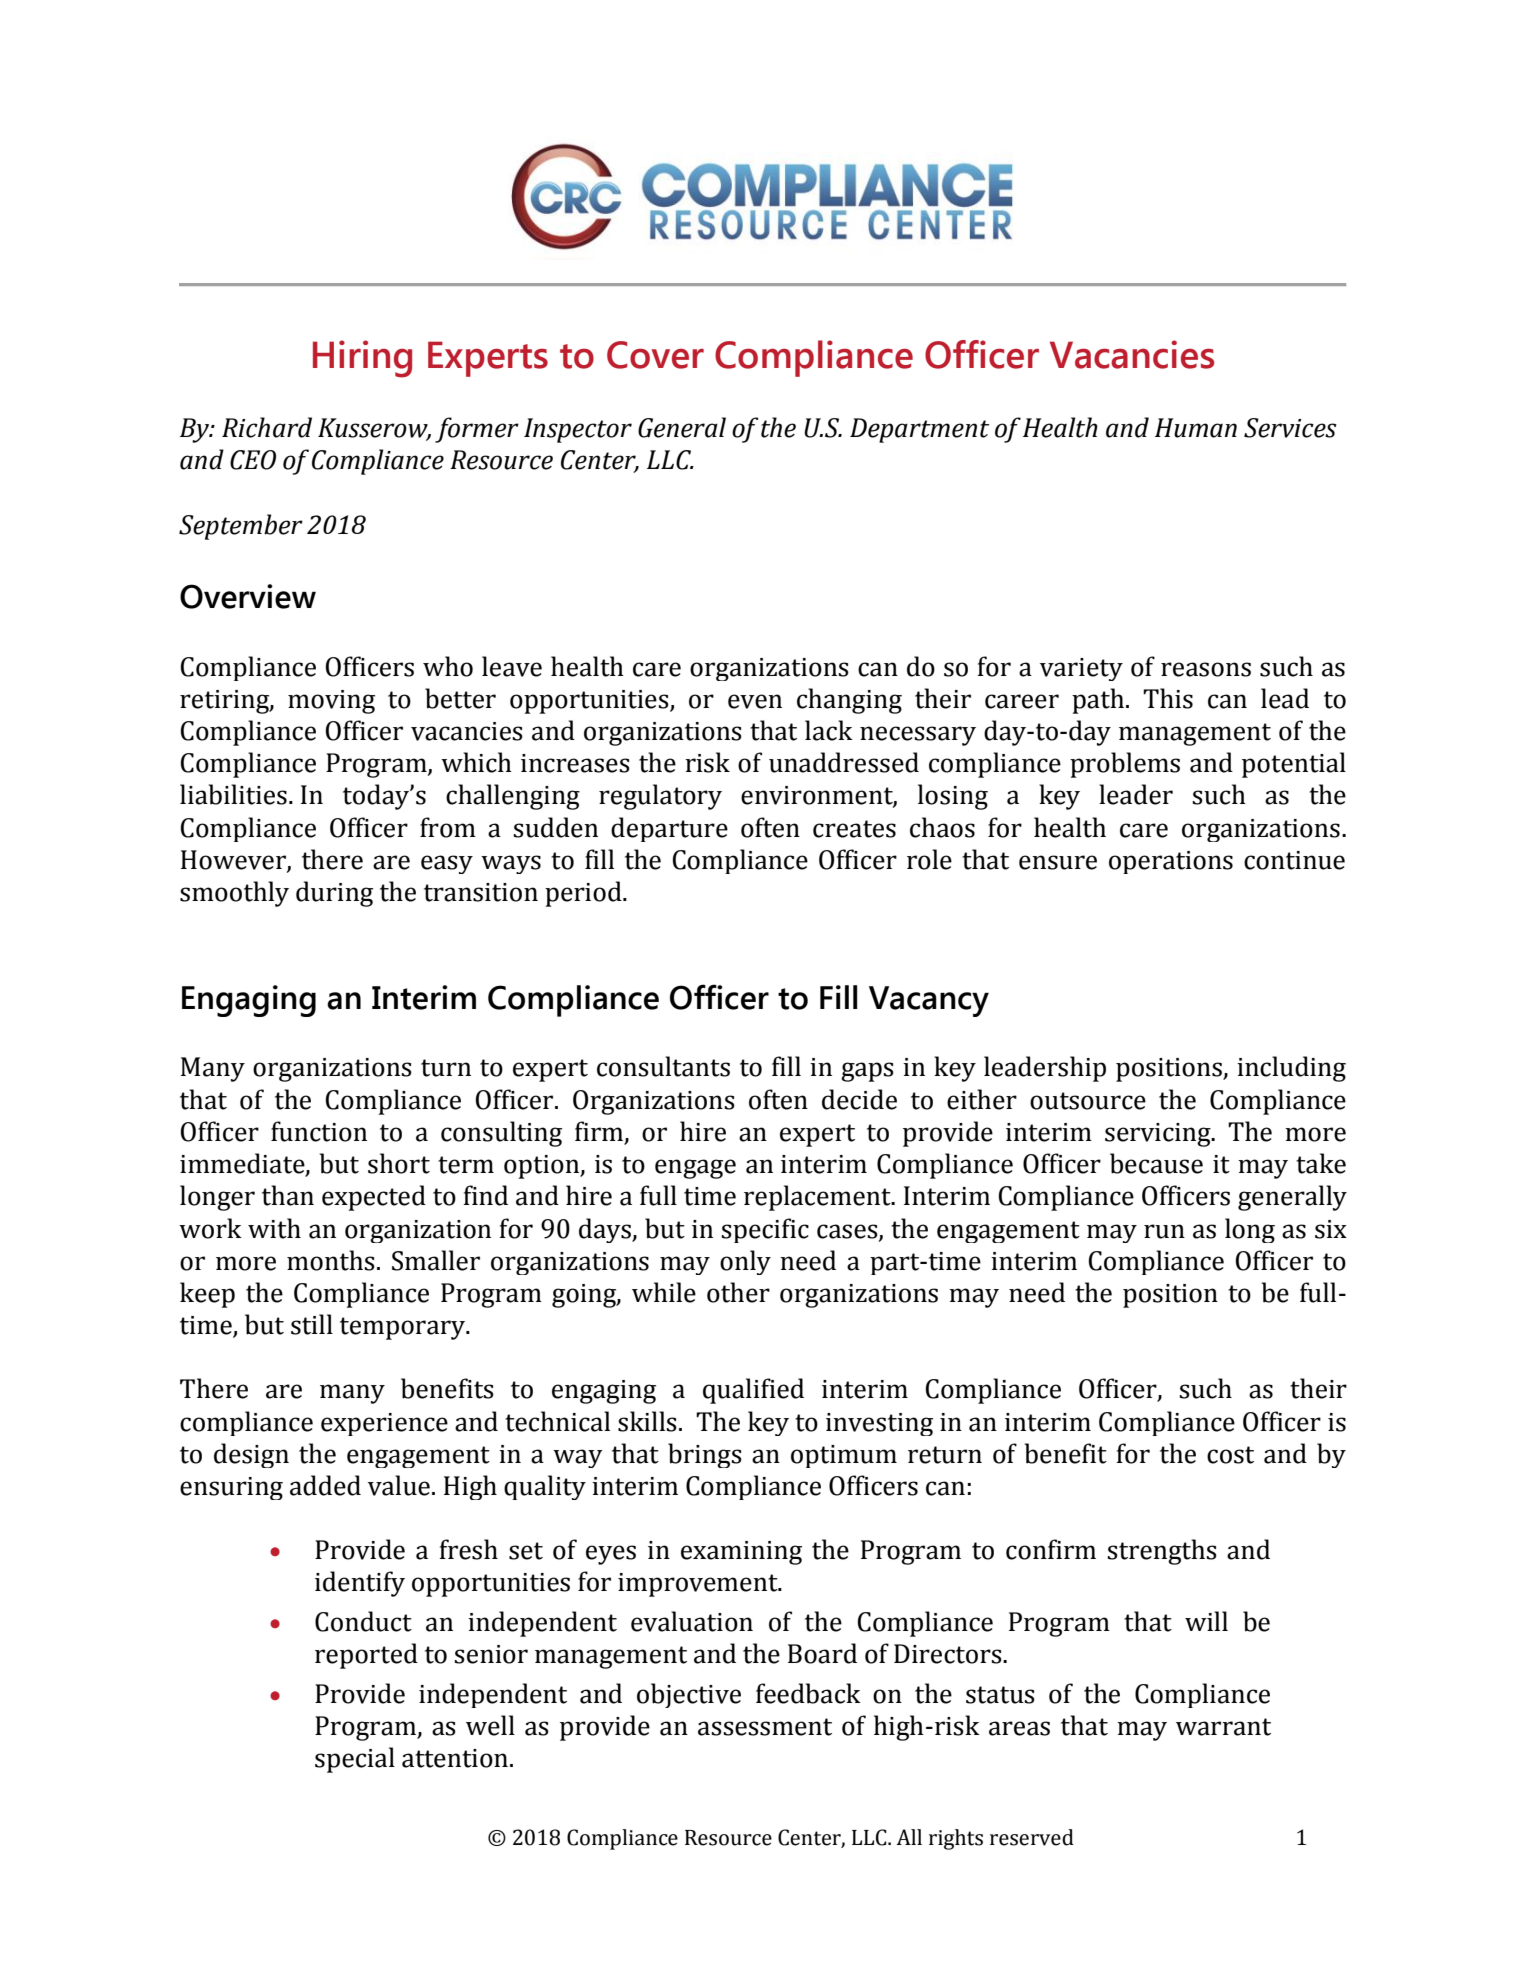 The image size is (1526, 1975). Describe the element at coordinates (355, 1760) in the screenshot. I see `special` at that location.
